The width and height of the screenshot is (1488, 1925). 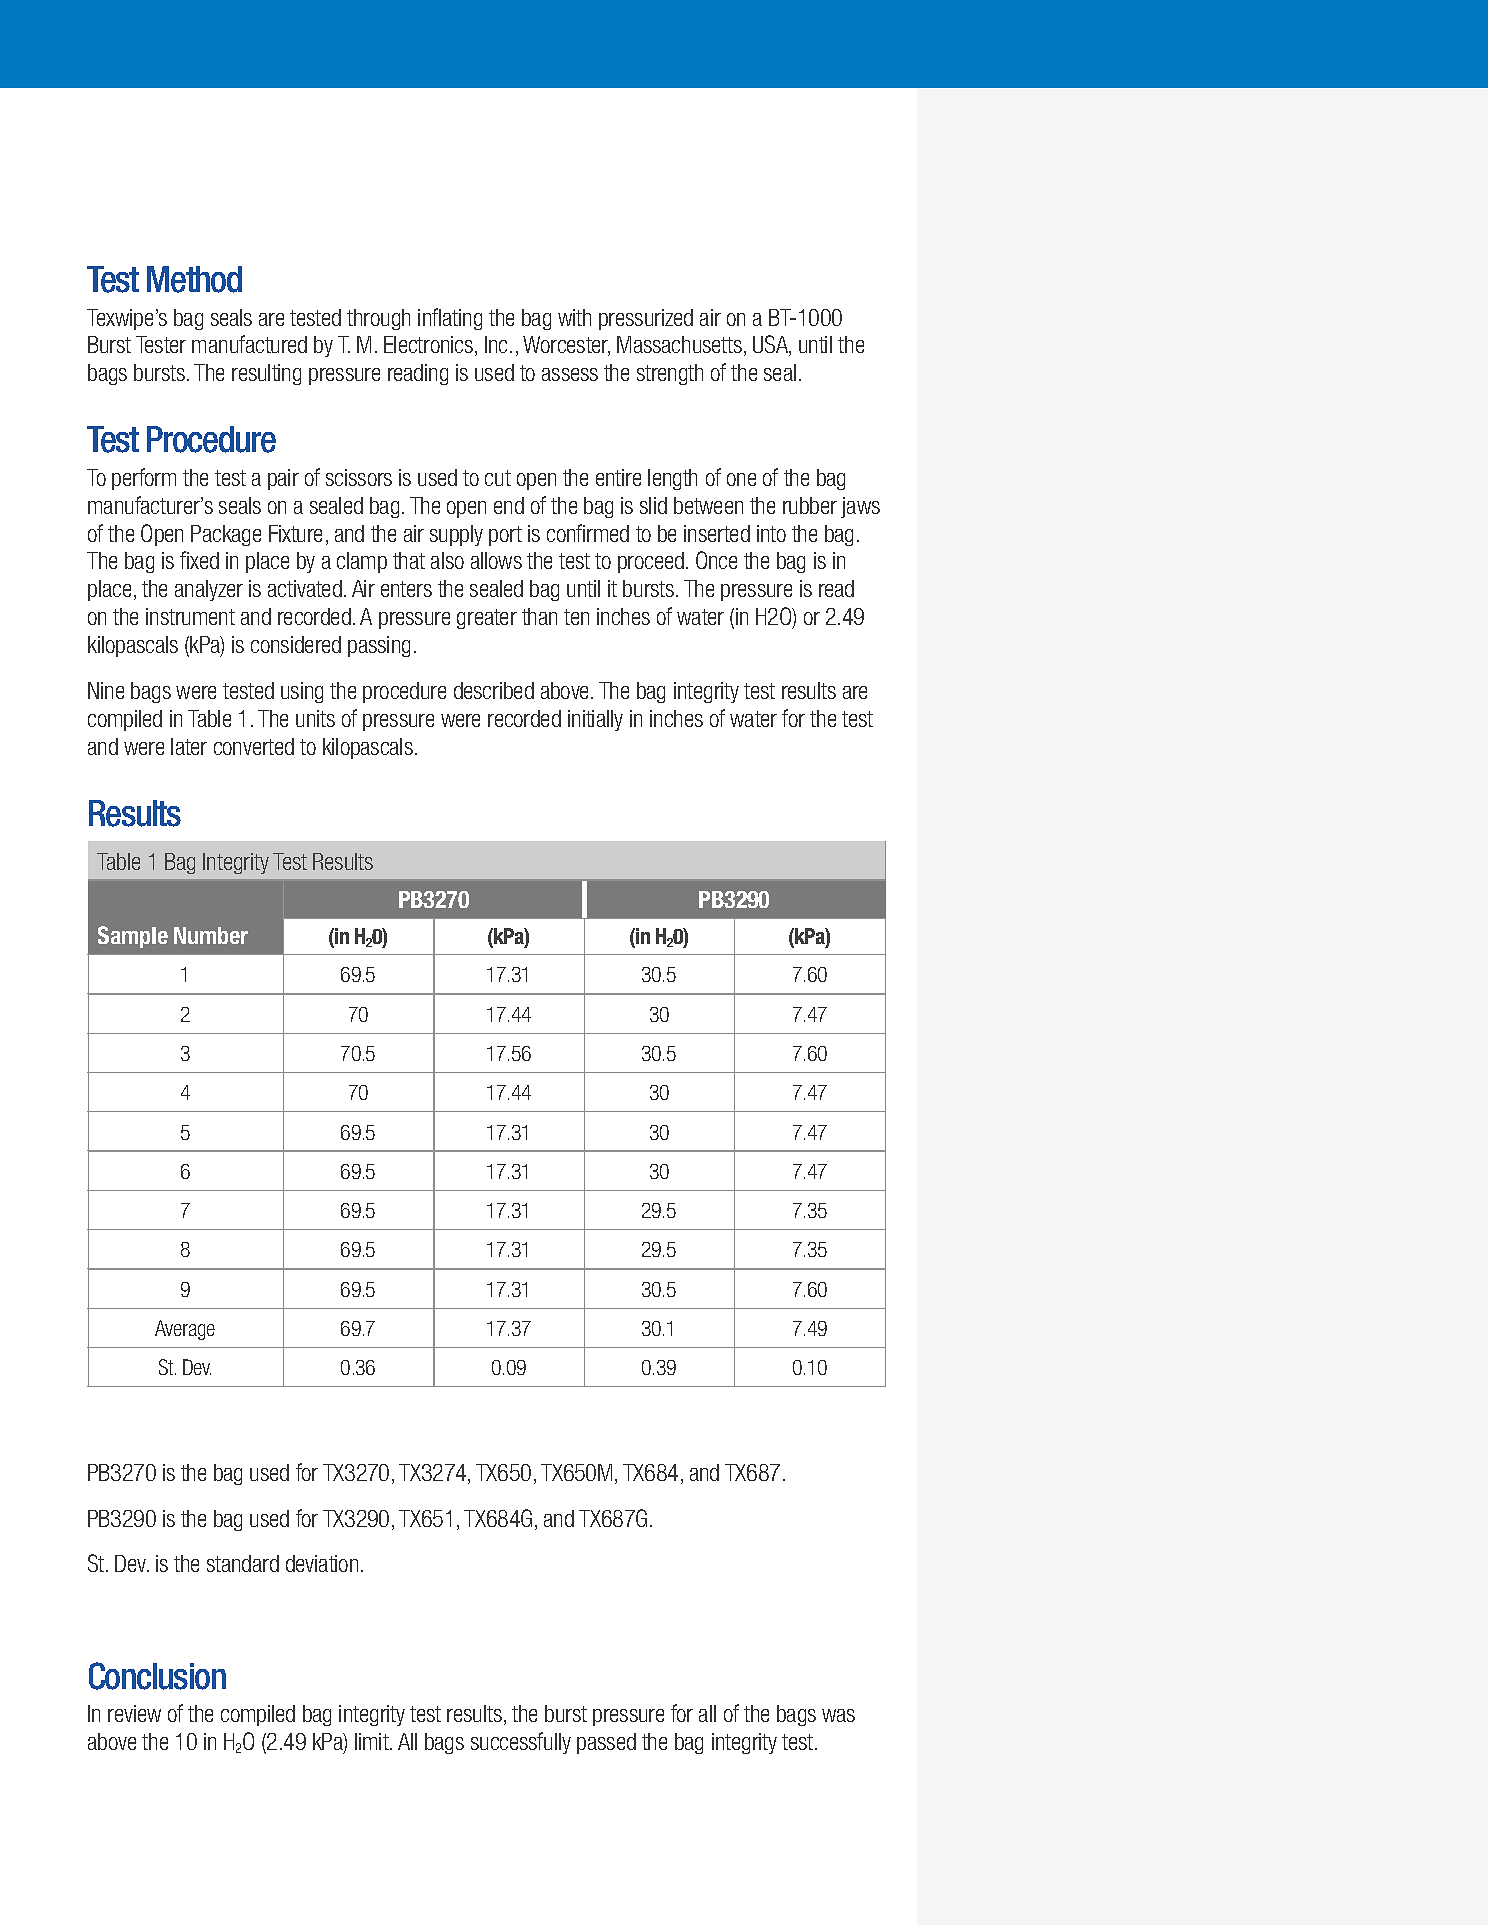 I want to click on Massachusetts, so click(x=679, y=344).
